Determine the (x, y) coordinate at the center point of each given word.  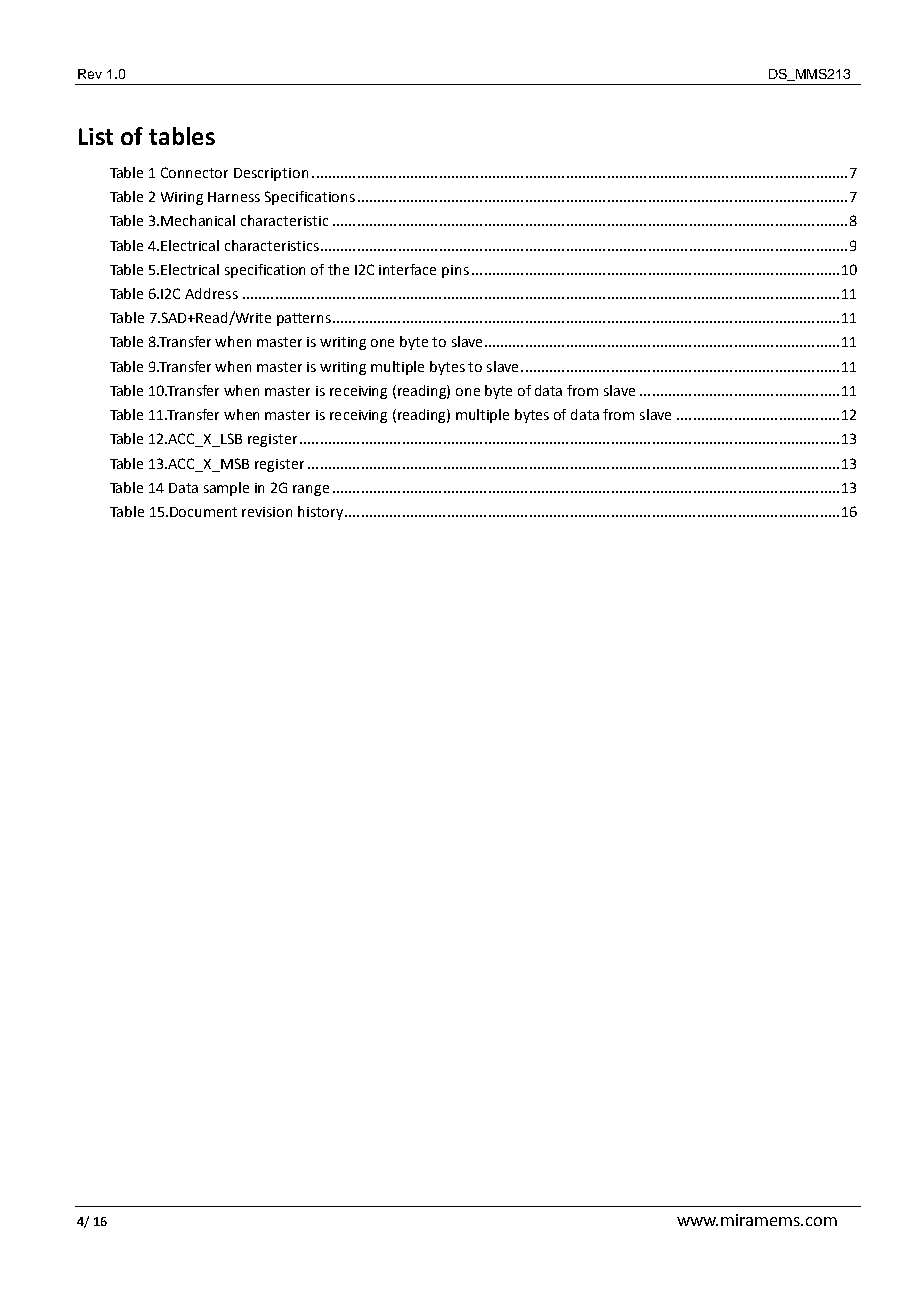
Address (211, 293)
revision (267, 512)
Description (271, 174)
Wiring (182, 198)
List (96, 136)
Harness (234, 197)
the (338, 269)
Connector (194, 172)
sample (226, 489)
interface (407, 269)
